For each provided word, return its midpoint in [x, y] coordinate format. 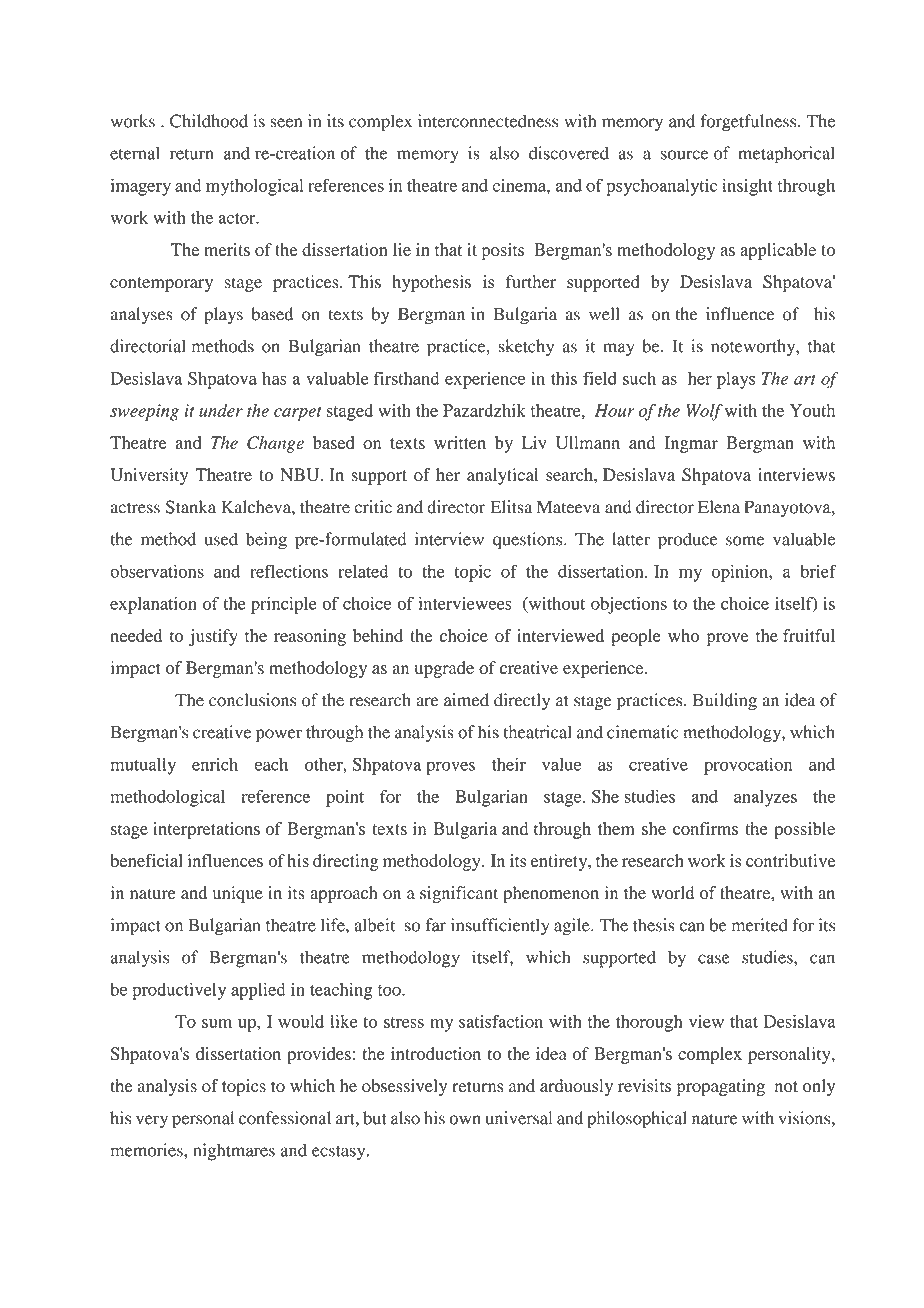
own [465, 1120]
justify [213, 637]
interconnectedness [488, 121]
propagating [721, 1087]
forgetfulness [749, 123]
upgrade [444, 669]
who [683, 635]
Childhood [209, 121]
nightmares [234, 1152]
